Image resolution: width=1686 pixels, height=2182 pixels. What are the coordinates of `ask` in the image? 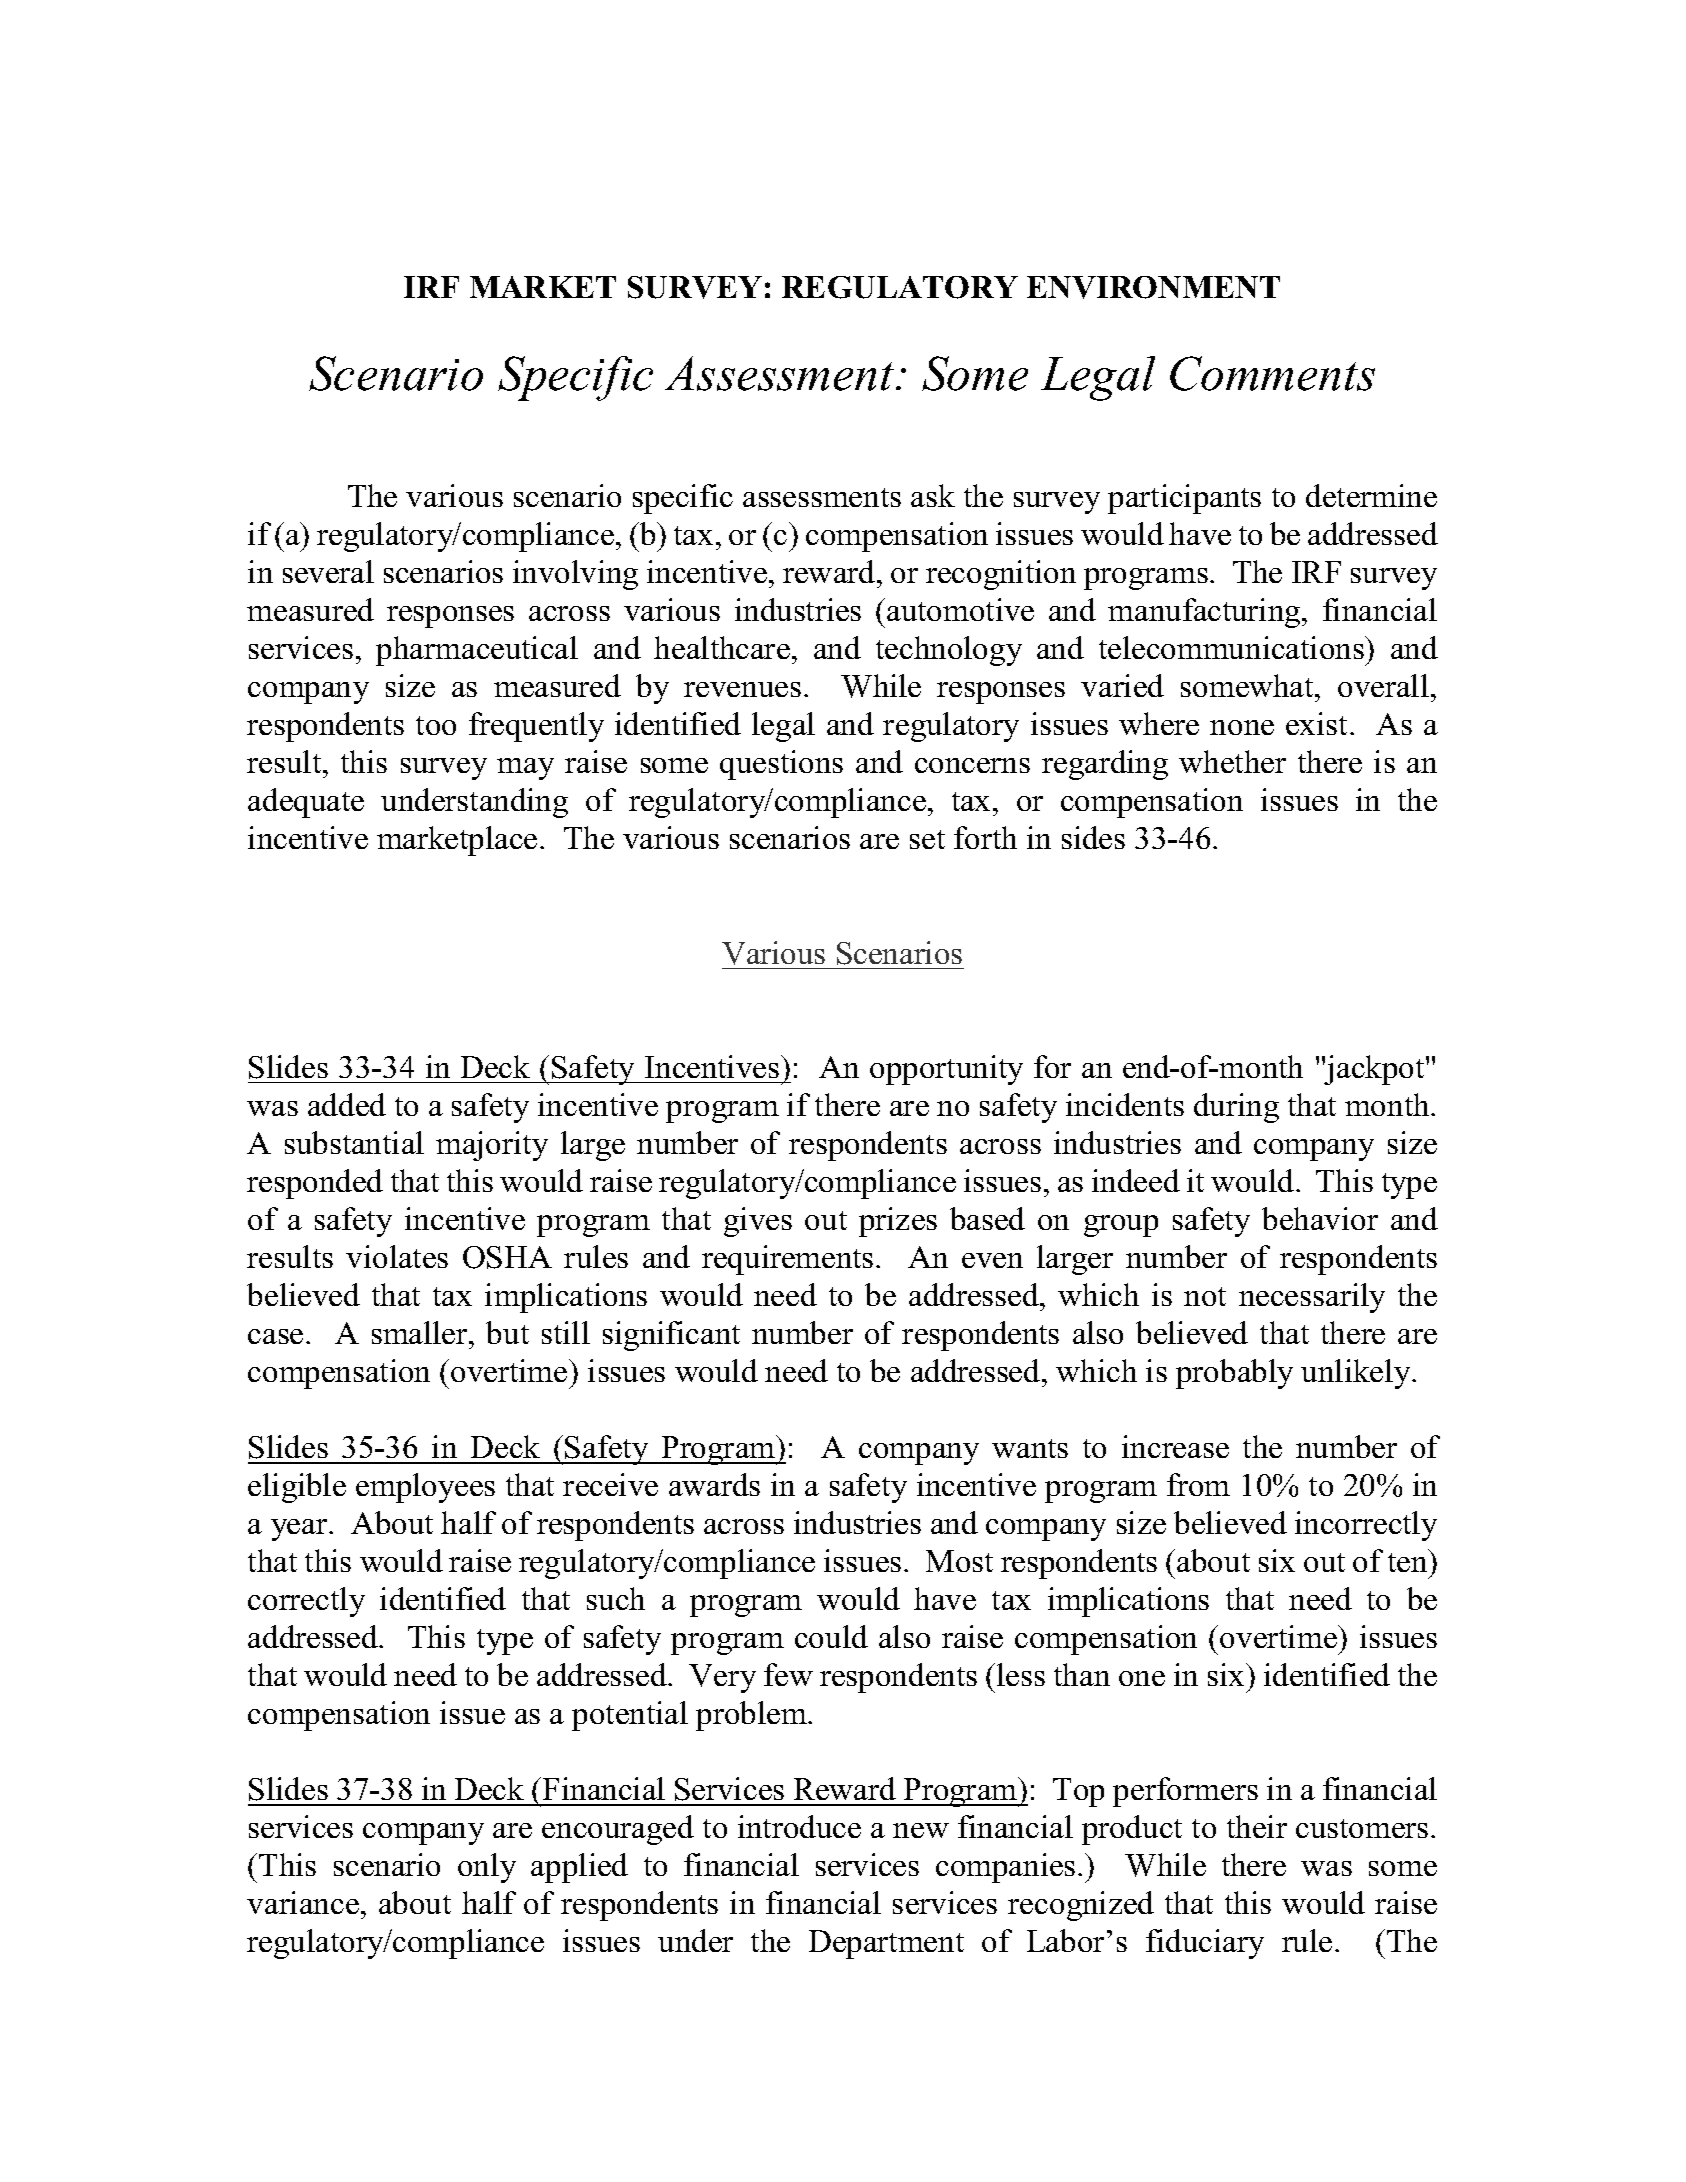 It's located at (933, 495).
